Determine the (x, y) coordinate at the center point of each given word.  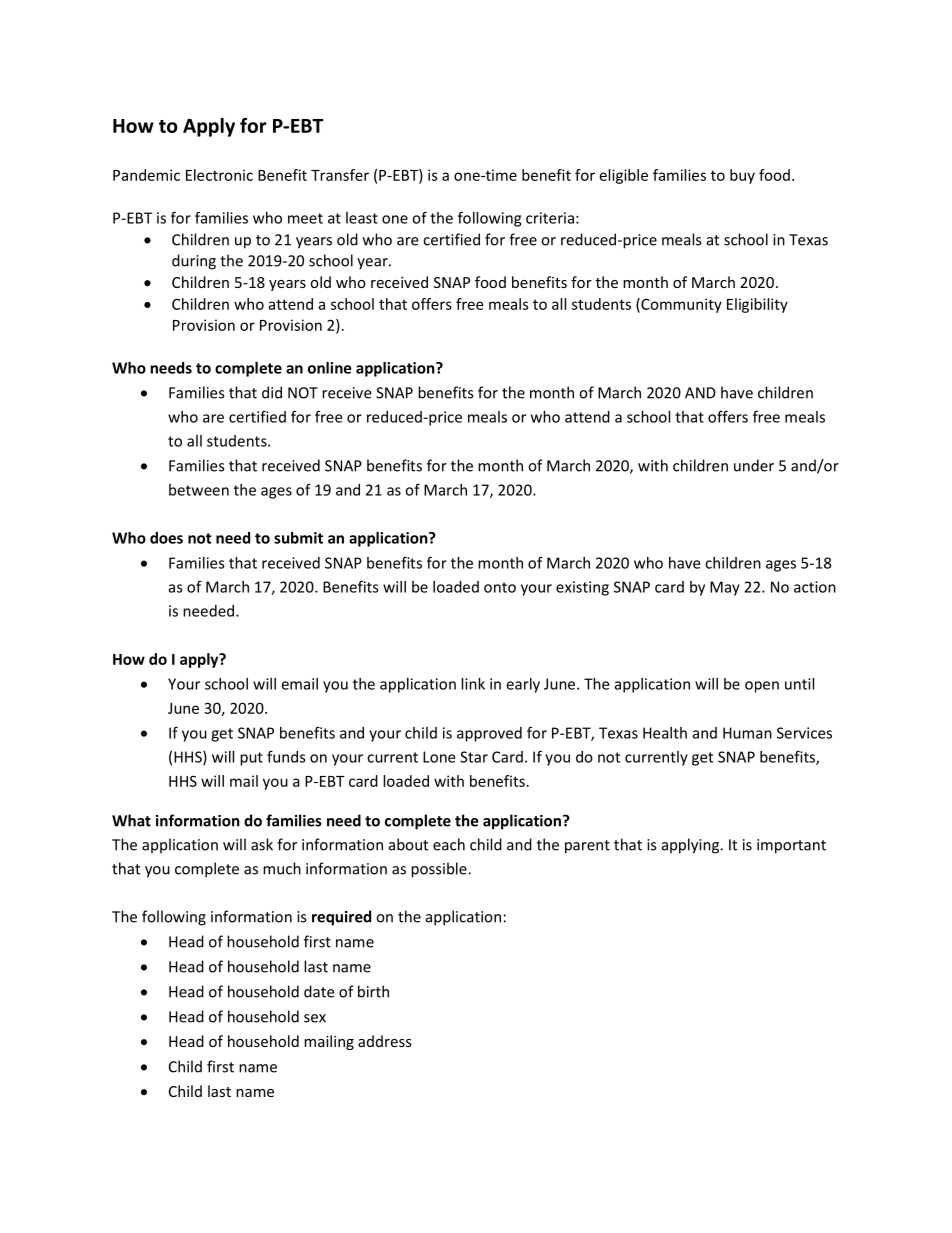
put (251, 759)
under (754, 465)
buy (742, 176)
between (199, 490)
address (385, 1041)
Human (747, 733)
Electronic (219, 175)
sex (315, 1018)
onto (500, 587)
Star (474, 757)
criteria (550, 218)
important (791, 846)
